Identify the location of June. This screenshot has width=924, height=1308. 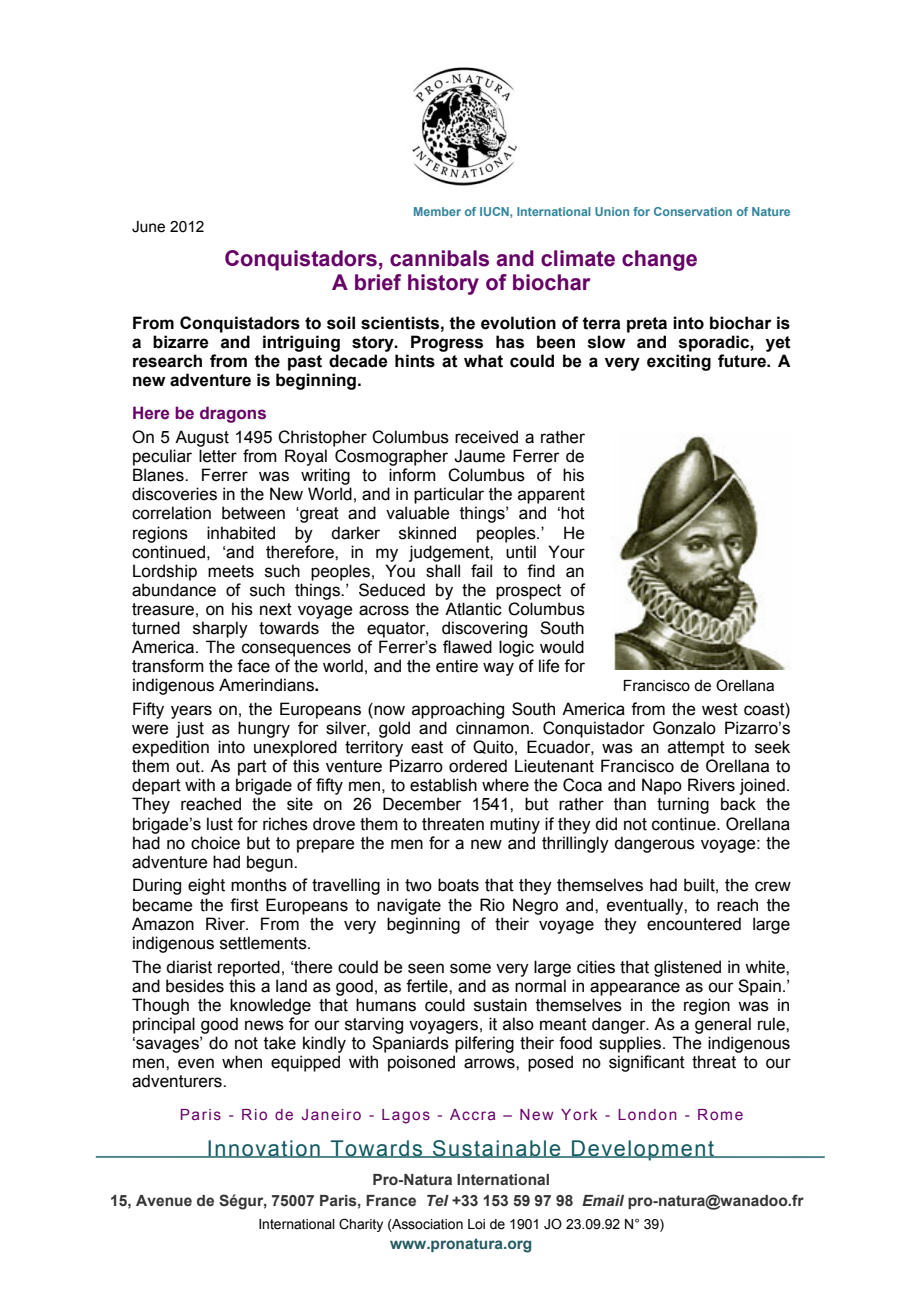
(148, 227).
